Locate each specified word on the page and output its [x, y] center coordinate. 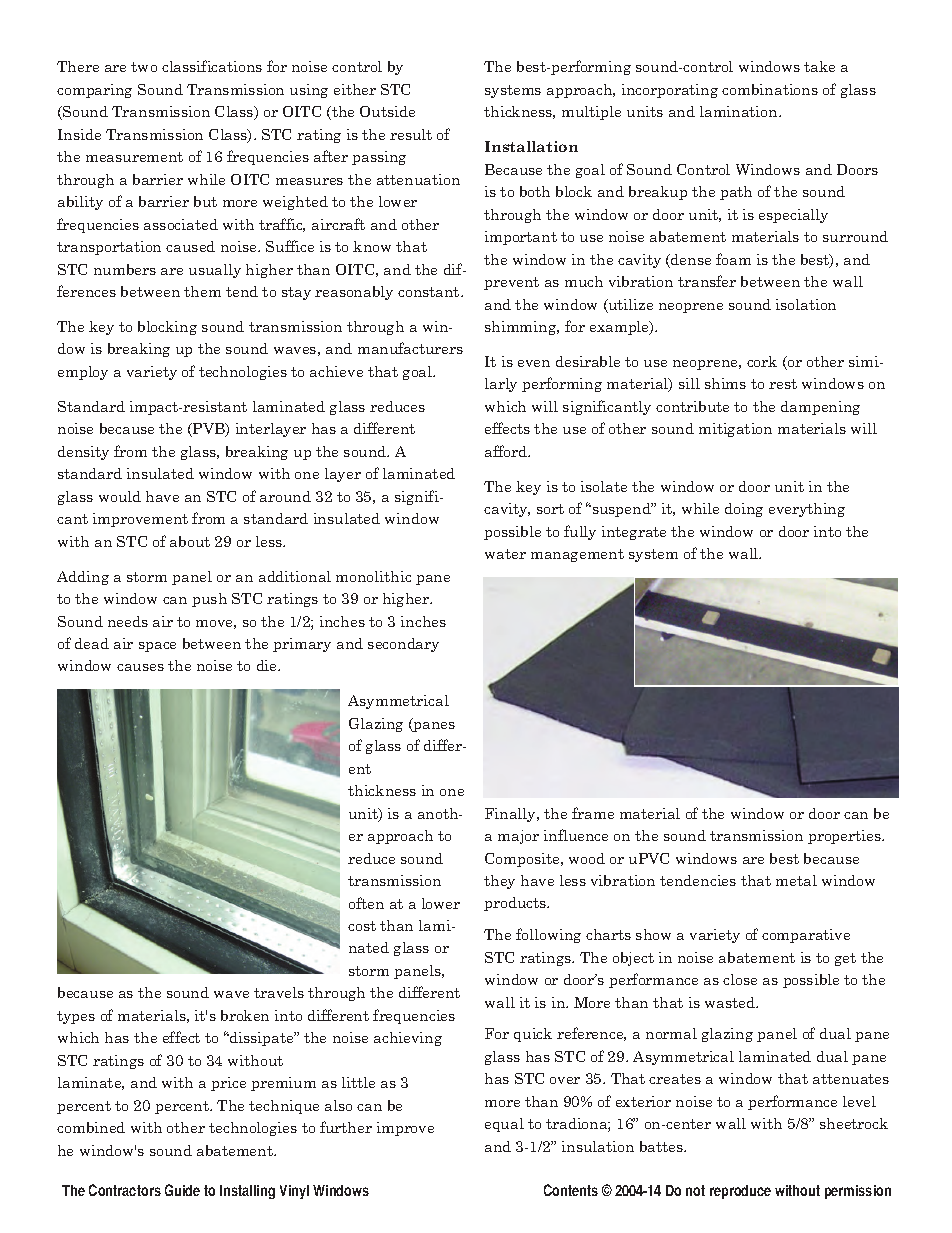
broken [245, 1015]
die [268, 665]
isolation [806, 304]
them [202, 291]
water [505, 554]
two [144, 67]
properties [845, 837]
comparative [806, 936]
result [411, 134]
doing [744, 510]
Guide [182, 1190]
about [190, 541]
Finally [511, 815]
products [516, 904]
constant [430, 292]
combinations [770, 89]
